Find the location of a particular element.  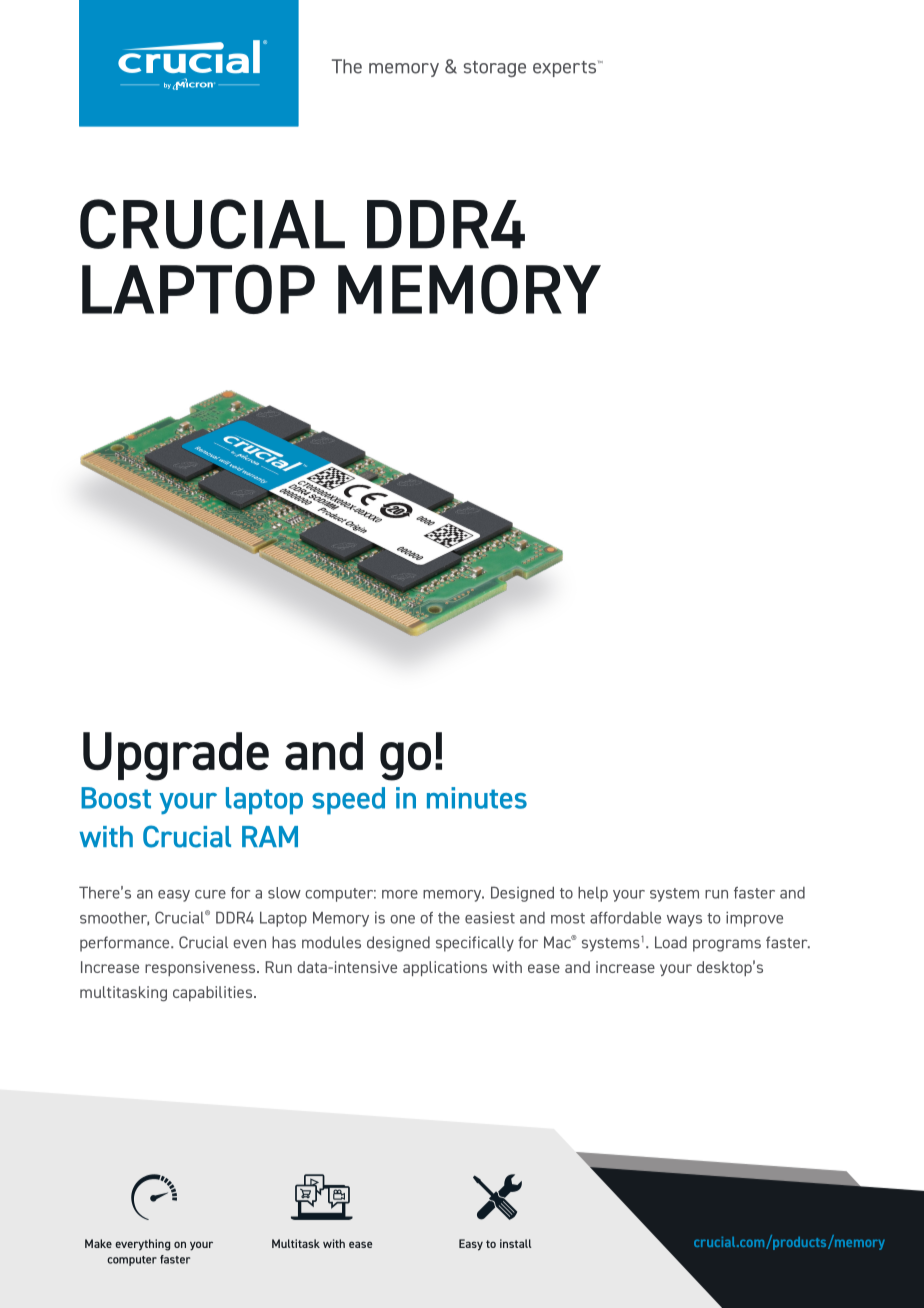

everything is located at coordinates (142, 1245).
